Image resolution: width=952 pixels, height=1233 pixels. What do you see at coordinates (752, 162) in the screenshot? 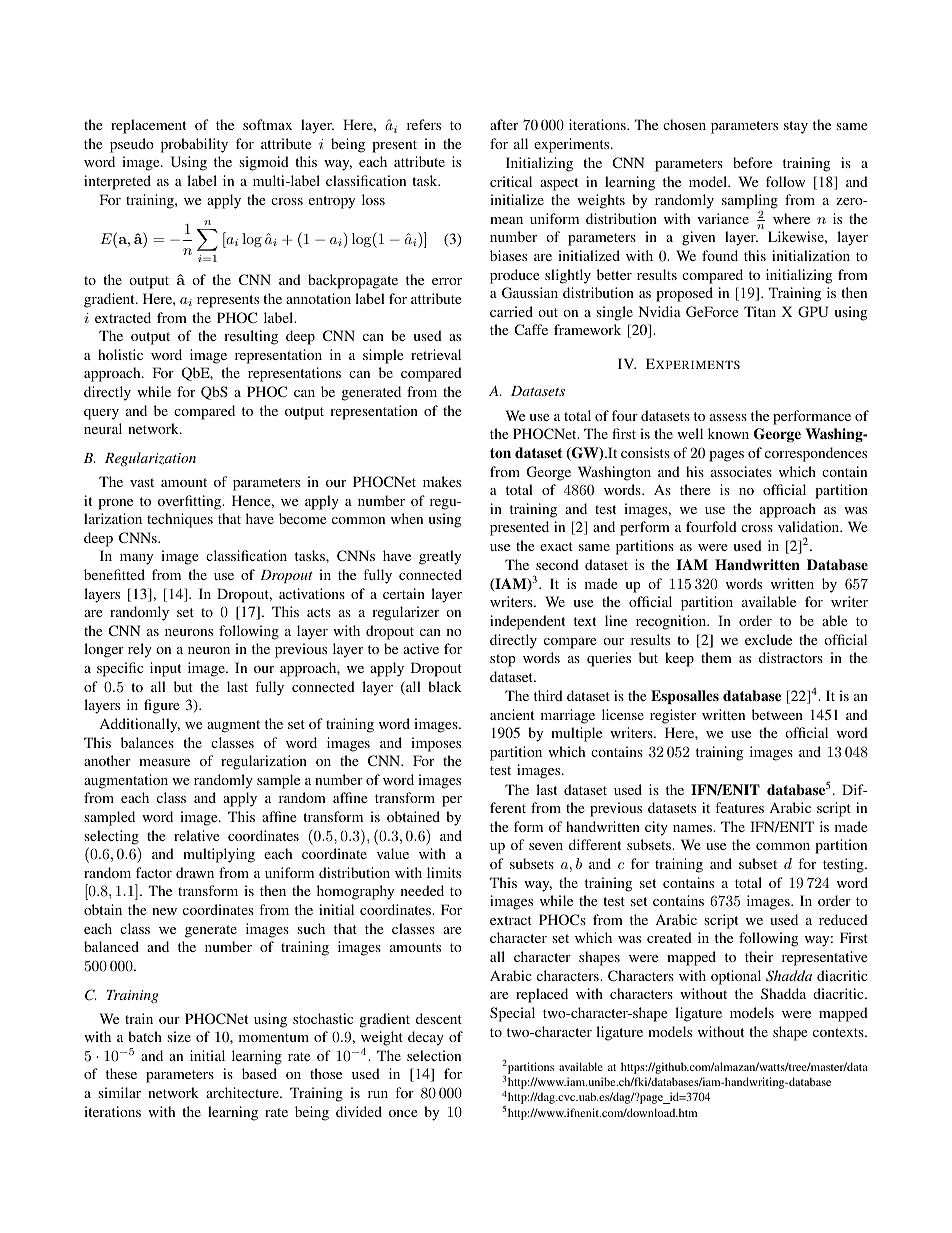
I see `before` at bounding box center [752, 162].
